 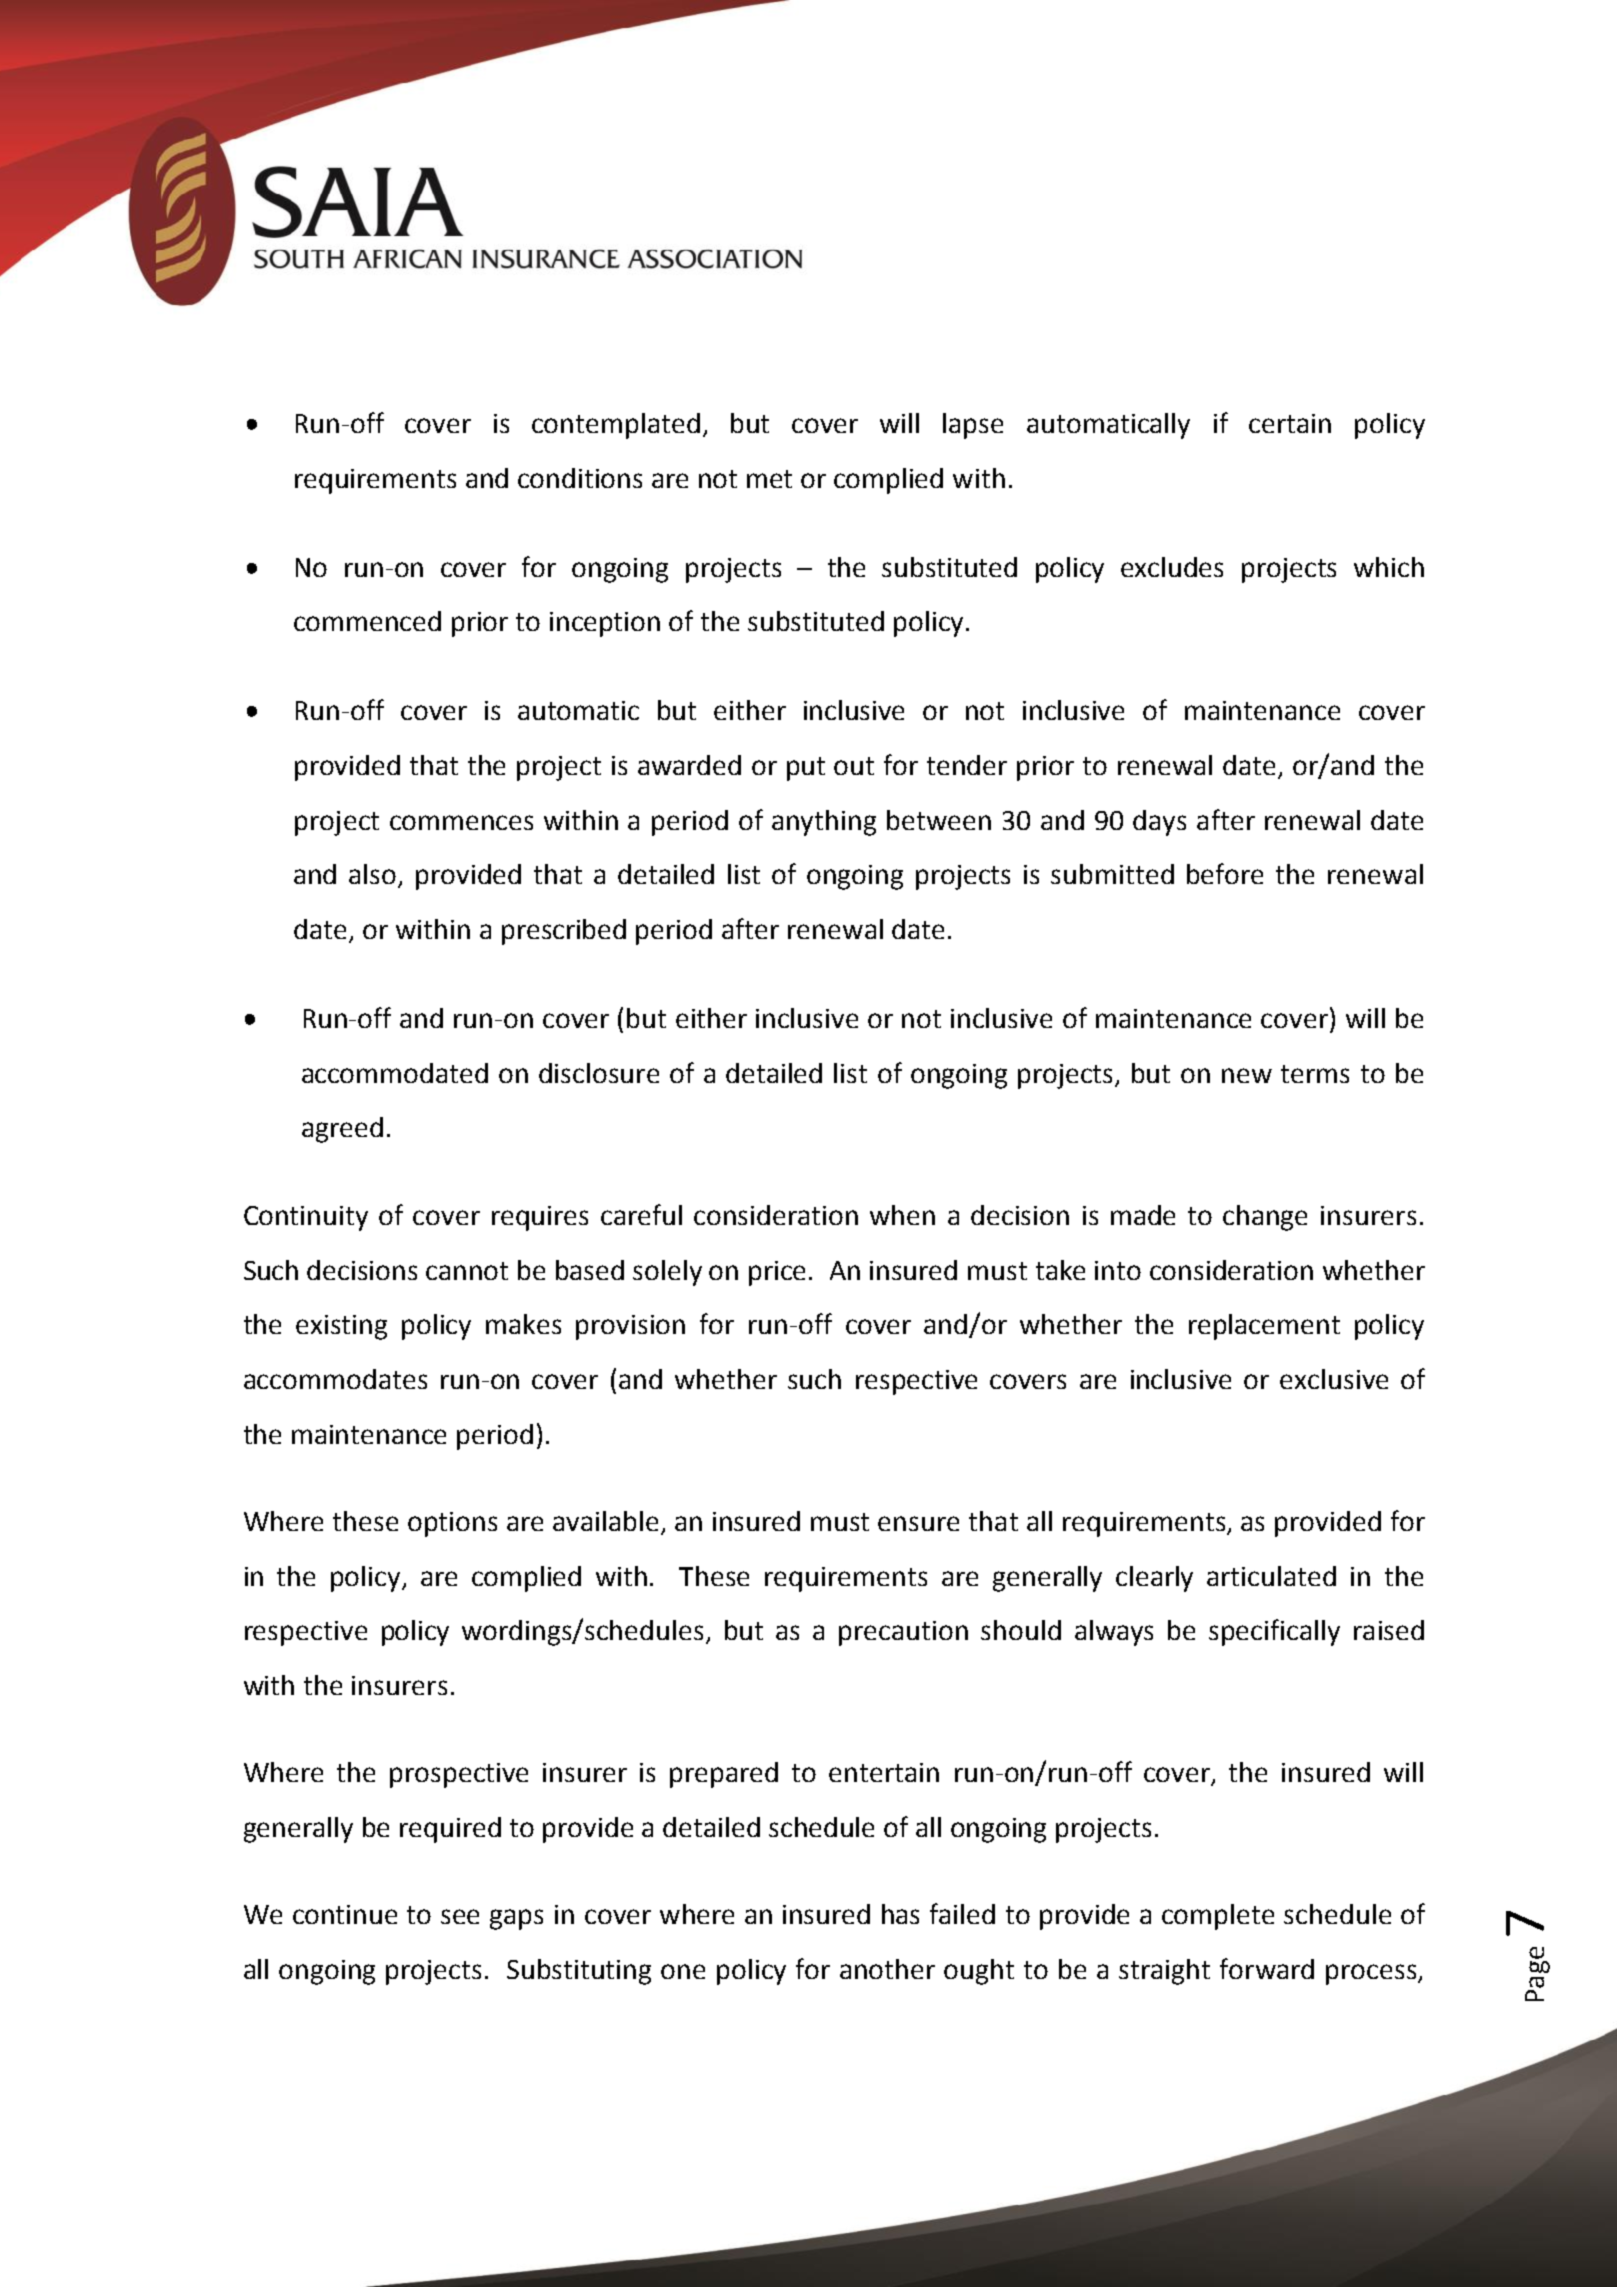 I want to click on also, so click(x=374, y=875).
